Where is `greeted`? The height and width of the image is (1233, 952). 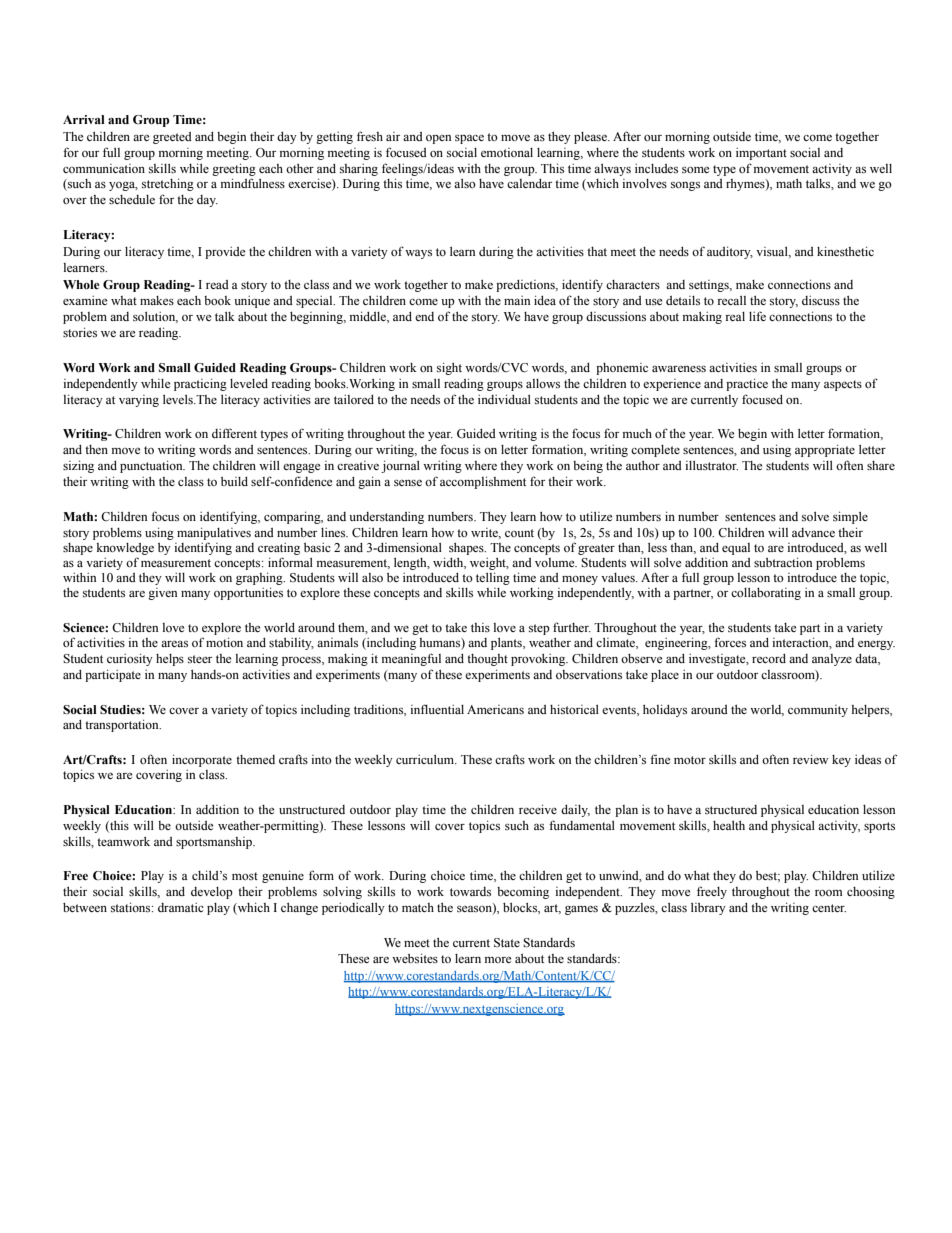
greeted is located at coordinates (172, 138).
